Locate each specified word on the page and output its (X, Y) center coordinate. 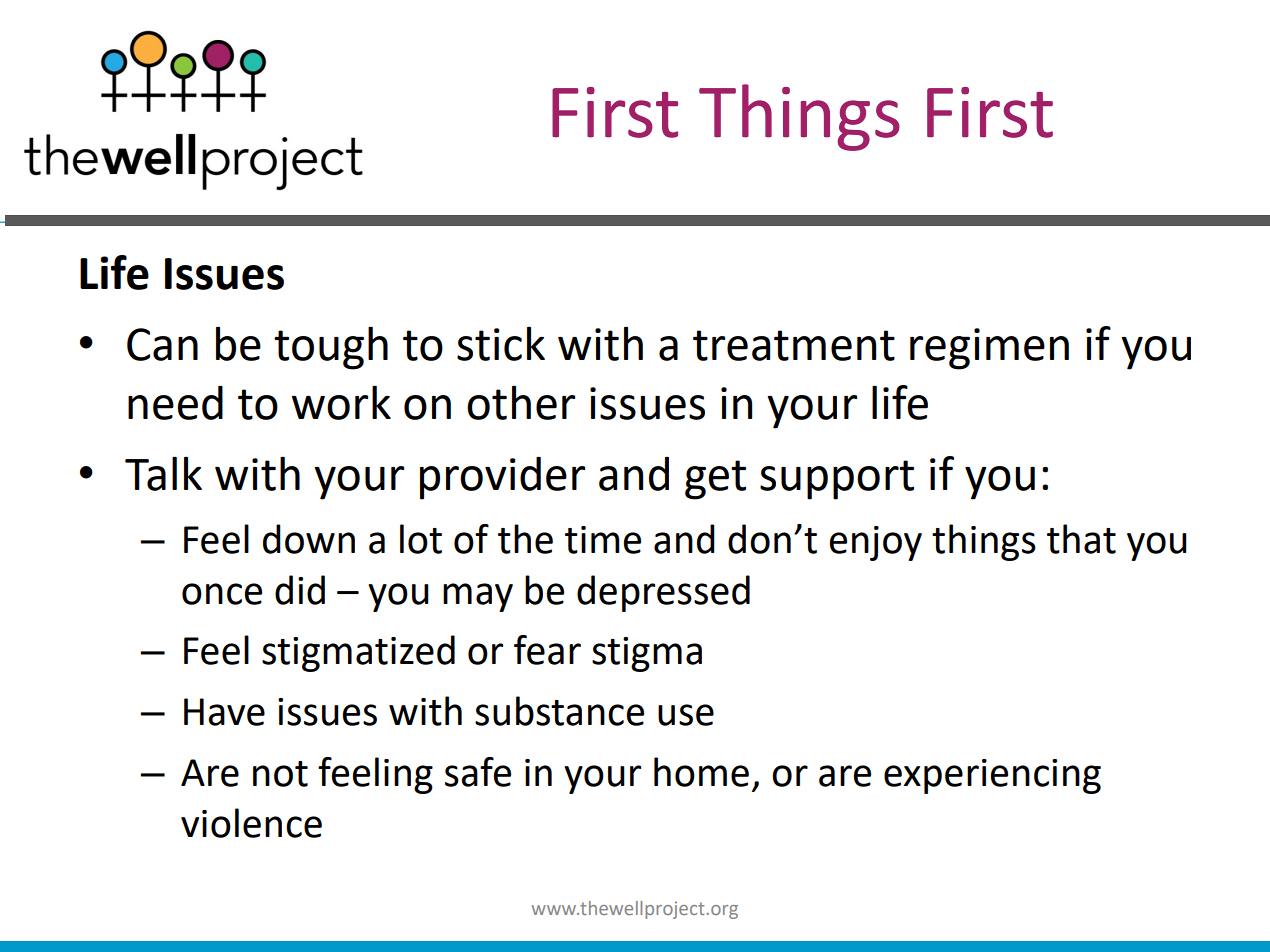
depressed (663, 593)
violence (251, 823)
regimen (989, 349)
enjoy (876, 543)
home (701, 772)
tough (331, 348)
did (300, 590)
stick (501, 343)
